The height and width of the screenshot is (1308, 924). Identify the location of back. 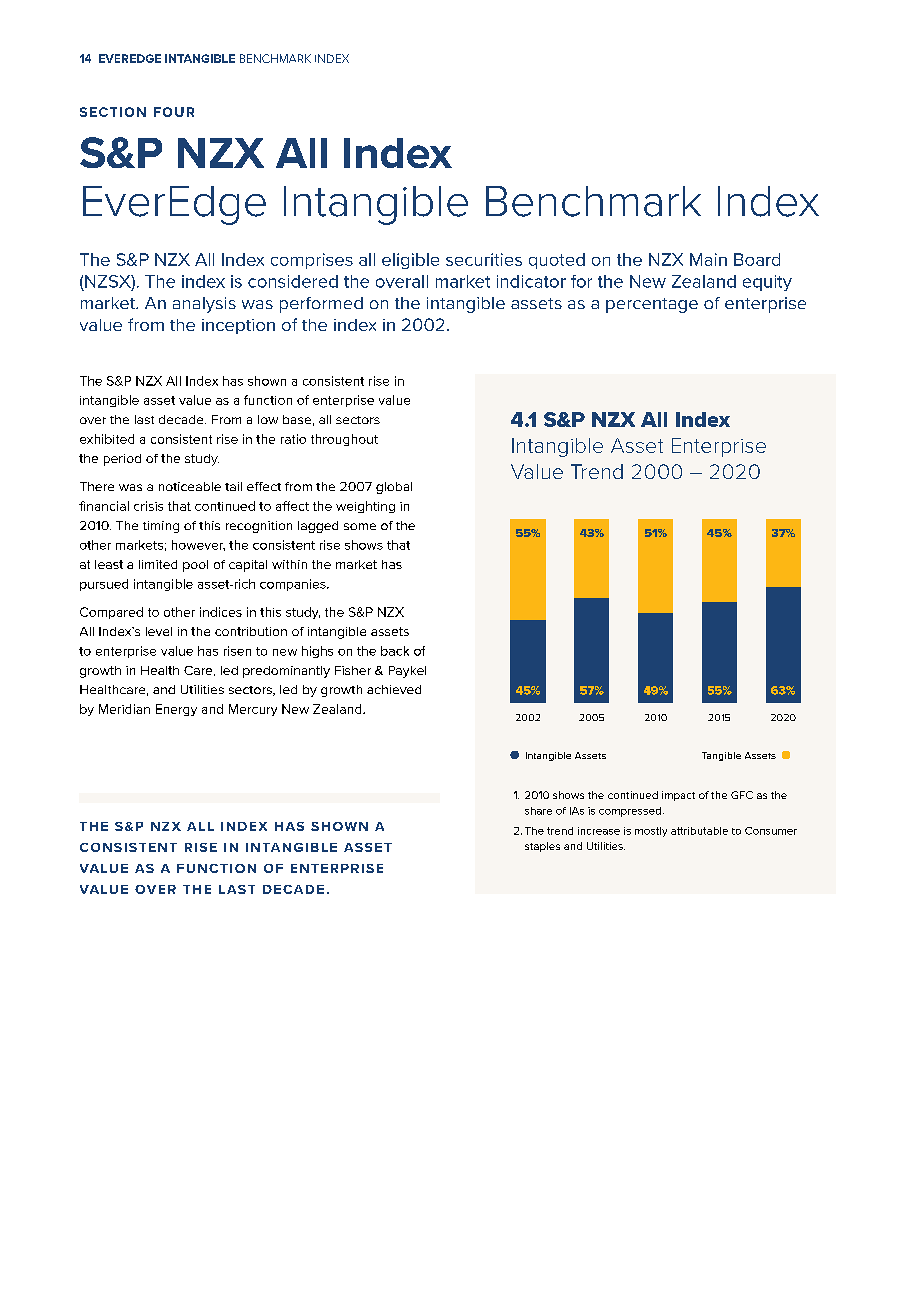
(395, 651).
